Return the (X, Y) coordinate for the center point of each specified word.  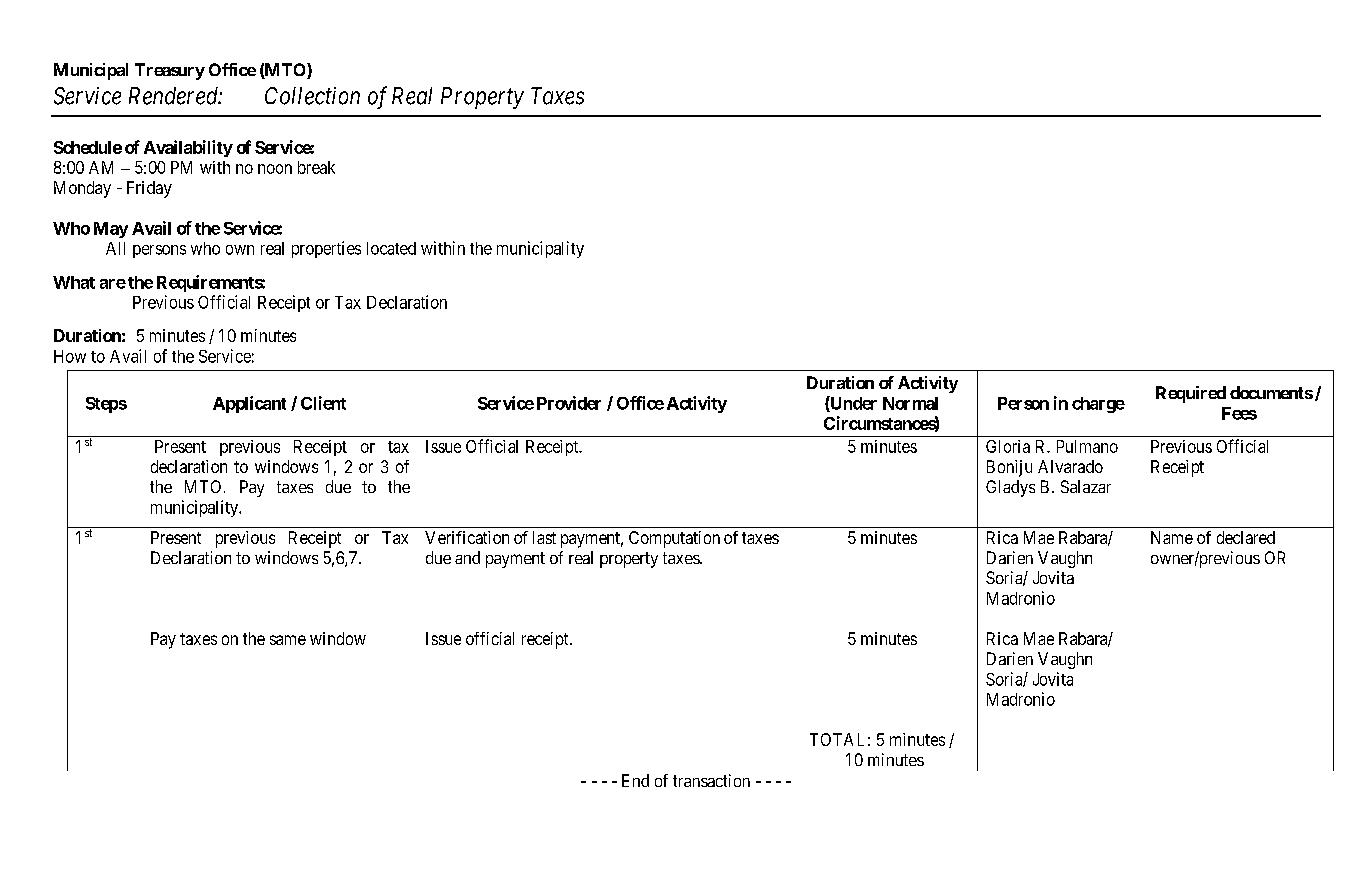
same (288, 640)
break (316, 167)
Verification (467, 537)
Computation (674, 539)
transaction (711, 780)
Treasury (170, 71)
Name (1172, 537)
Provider (569, 403)
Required (1191, 394)
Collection (312, 96)
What (74, 282)
